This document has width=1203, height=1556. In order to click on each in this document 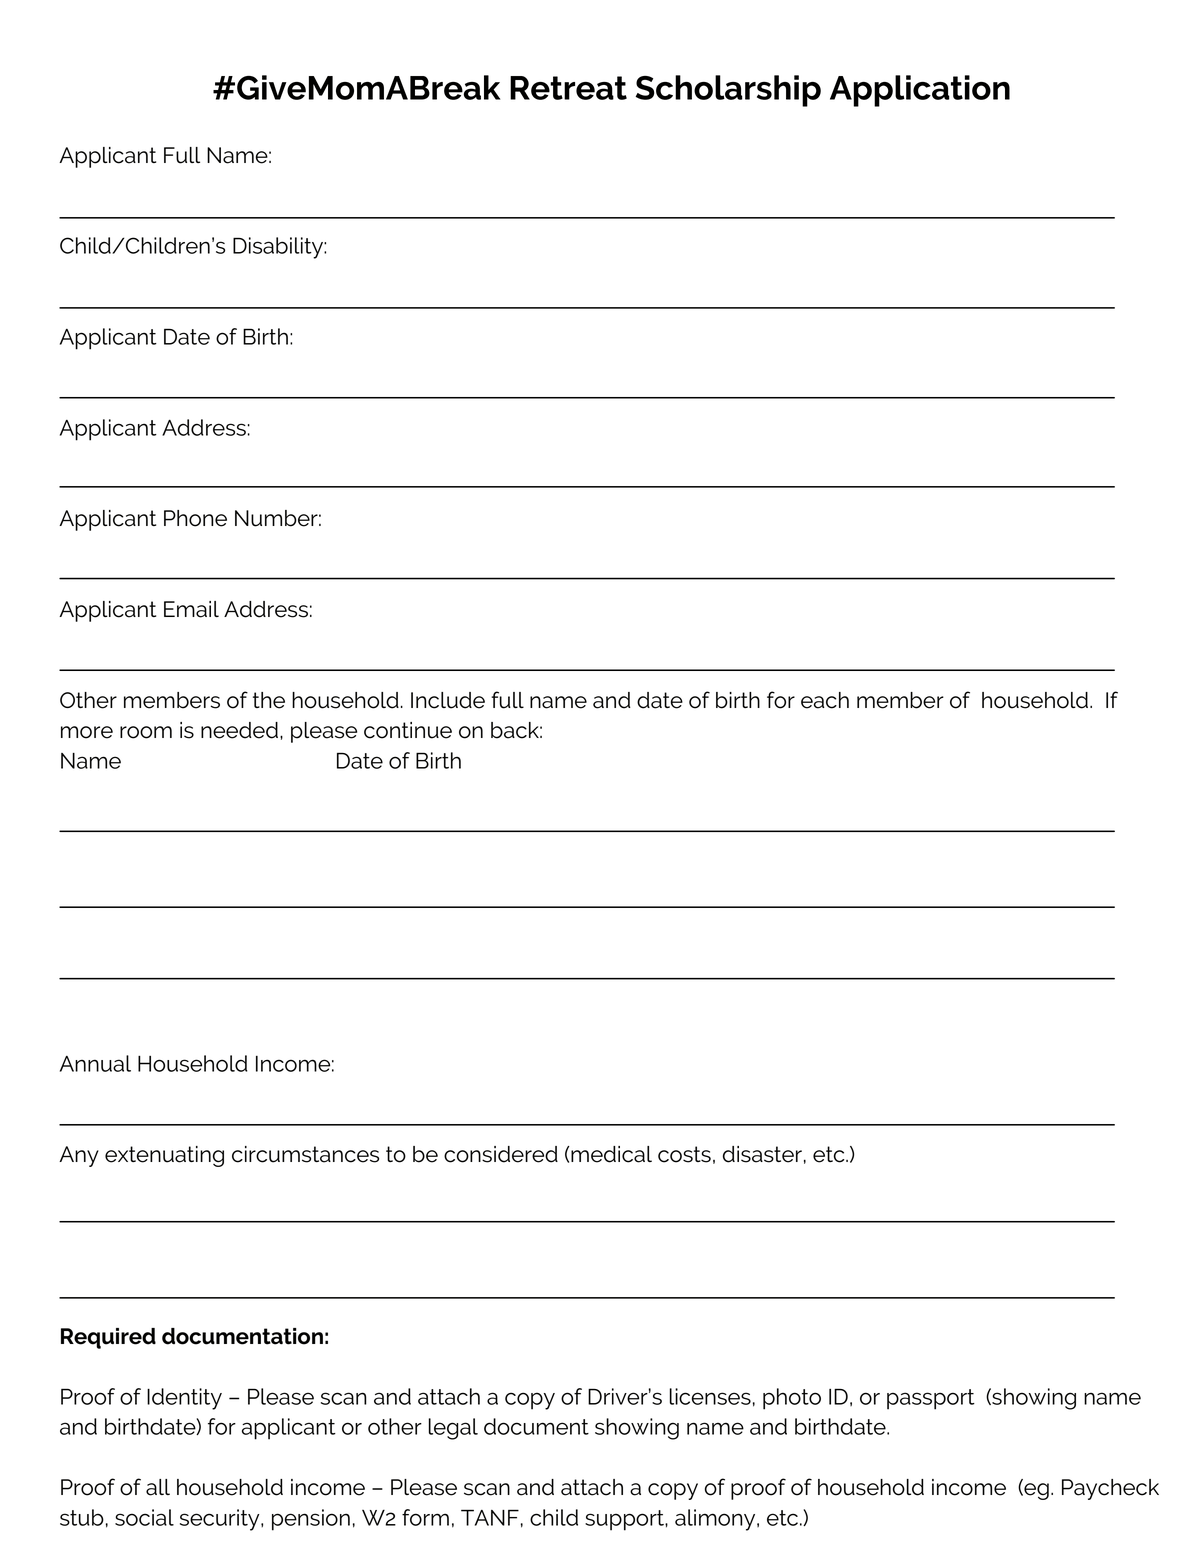, I will do `click(825, 700)`.
